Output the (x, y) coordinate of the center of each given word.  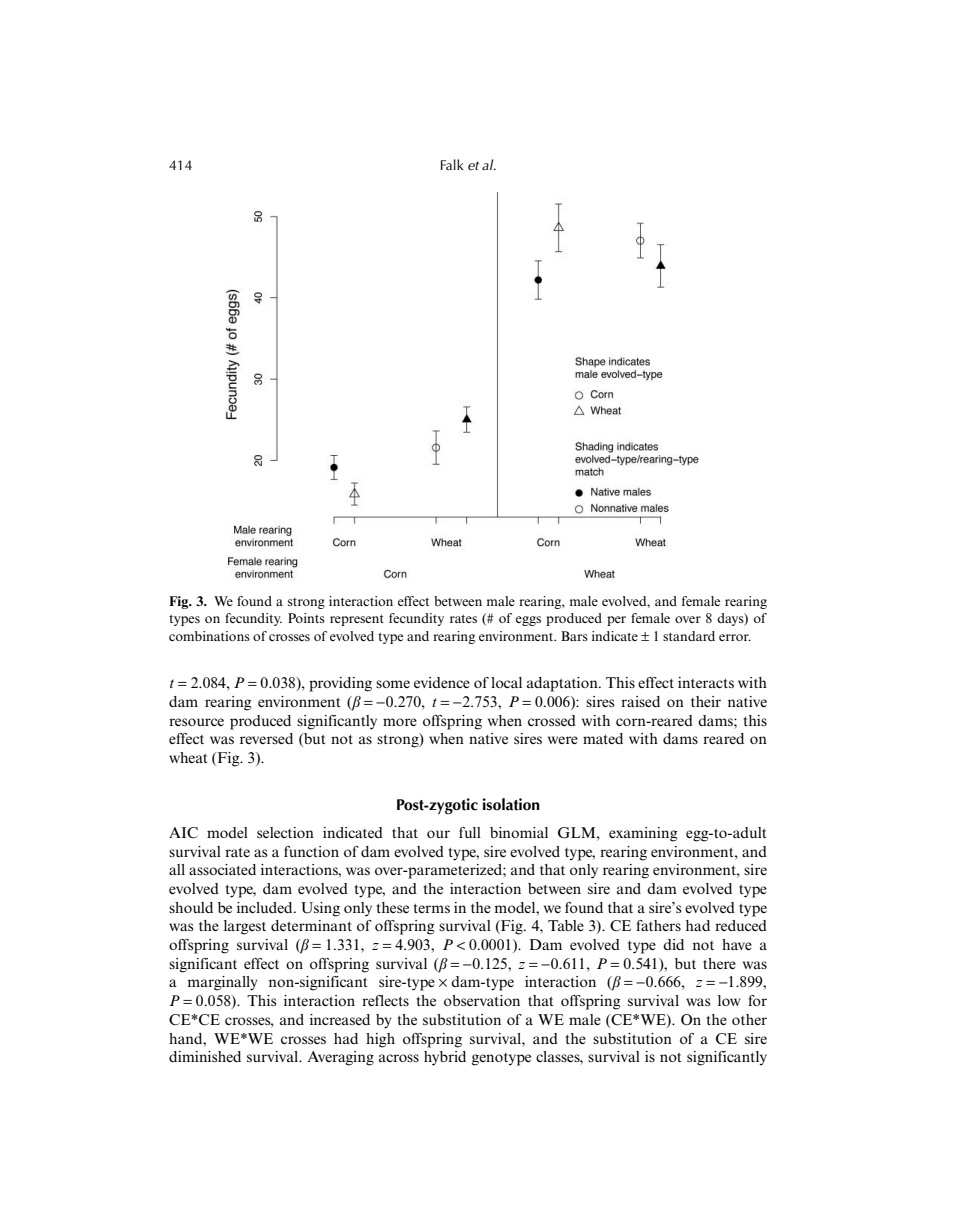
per (616, 621)
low (729, 1000)
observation (482, 1000)
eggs (528, 621)
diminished (205, 1056)
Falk (452, 164)
